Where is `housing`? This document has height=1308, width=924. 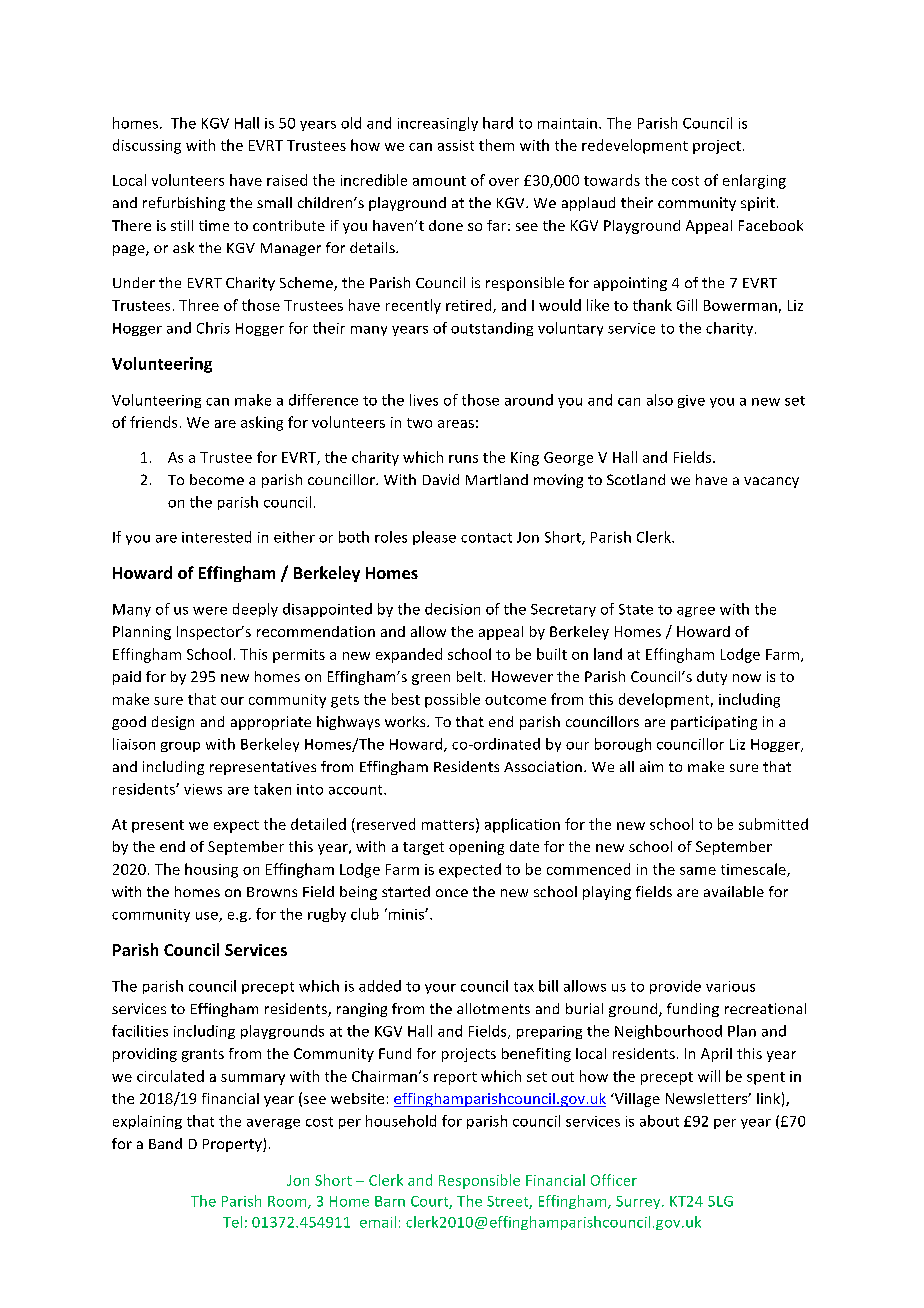
housing is located at coordinates (211, 870).
